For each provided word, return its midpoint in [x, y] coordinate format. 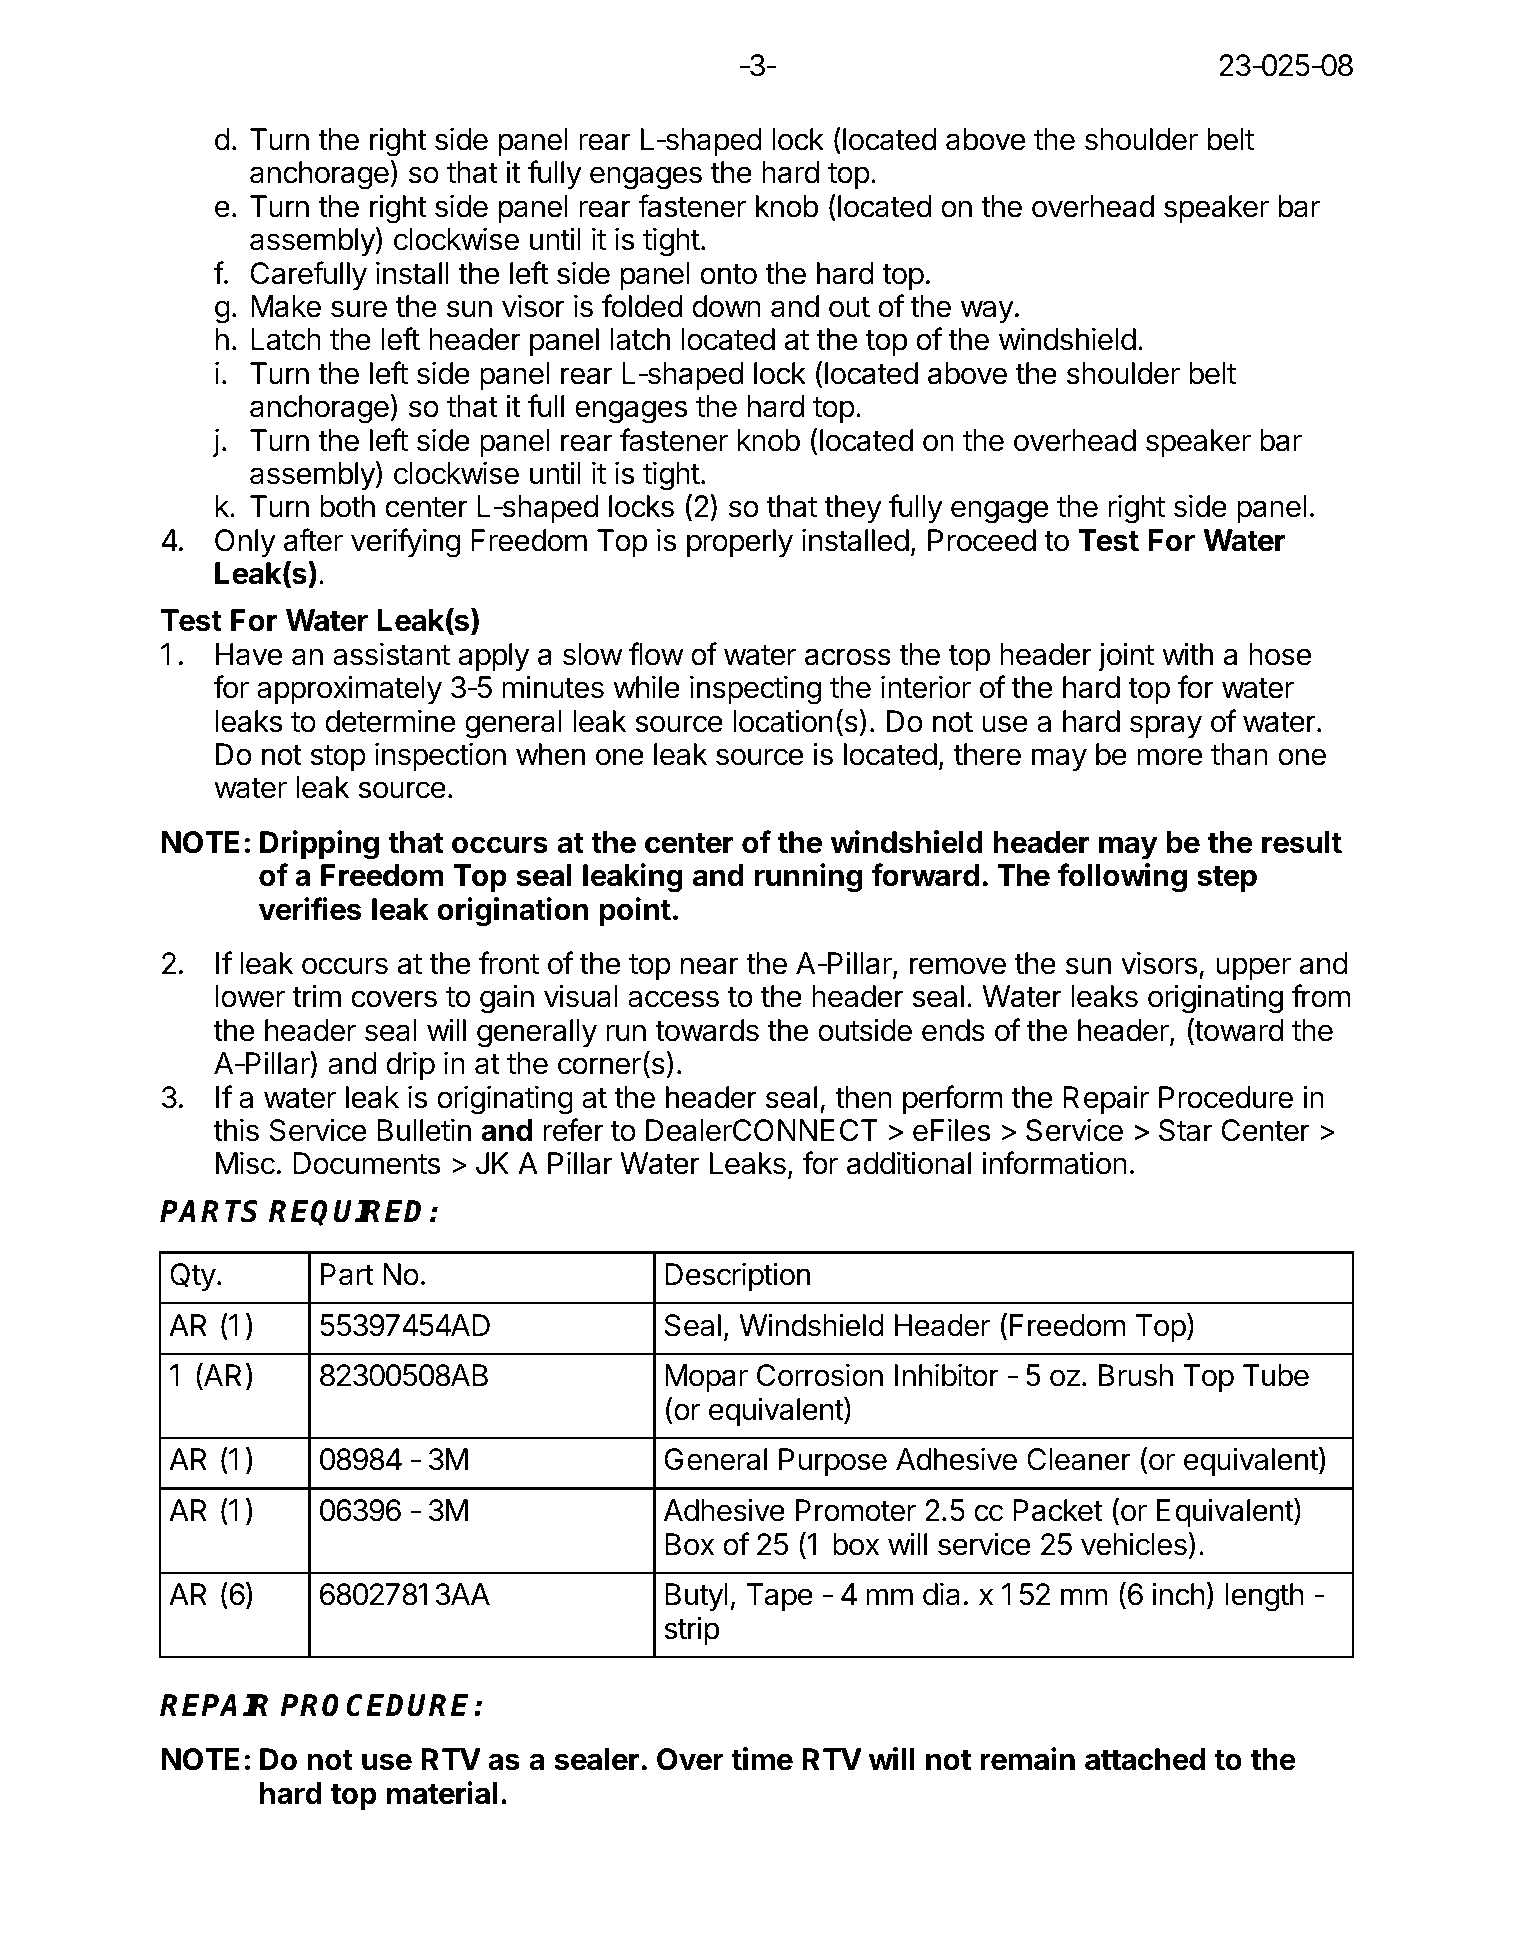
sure [359, 309]
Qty [193, 1277]
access [673, 999]
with [1187, 653]
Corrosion [820, 1375]
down [726, 306]
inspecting [755, 690]
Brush [1136, 1375]
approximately [349, 689]
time [762, 1759]
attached [1145, 1759]
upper [1253, 968]
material [442, 1793]
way [987, 311]
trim [316, 995]
